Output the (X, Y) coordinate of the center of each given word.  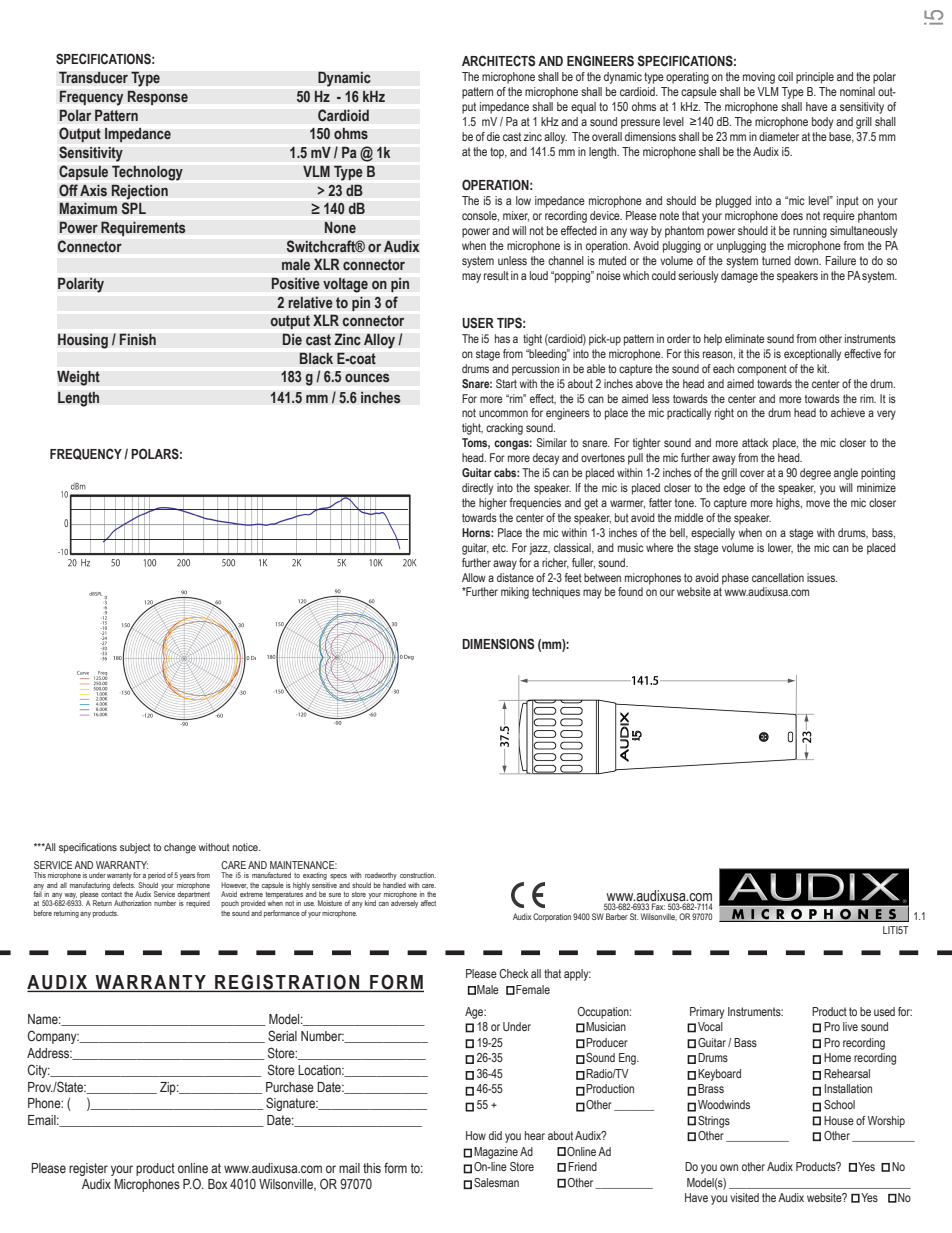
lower (780, 548)
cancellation (778, 577)
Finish (137, 339)
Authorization (132, 903)
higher (493, 504)
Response (157, 97)
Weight (78, 378)
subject (135, 848)
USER (478, 323)
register (88, 1169)
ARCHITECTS (498, 60)
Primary (707, 1013)
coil (785, 76)
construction (418, 875)
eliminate (744, 338)
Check (514, 973)
